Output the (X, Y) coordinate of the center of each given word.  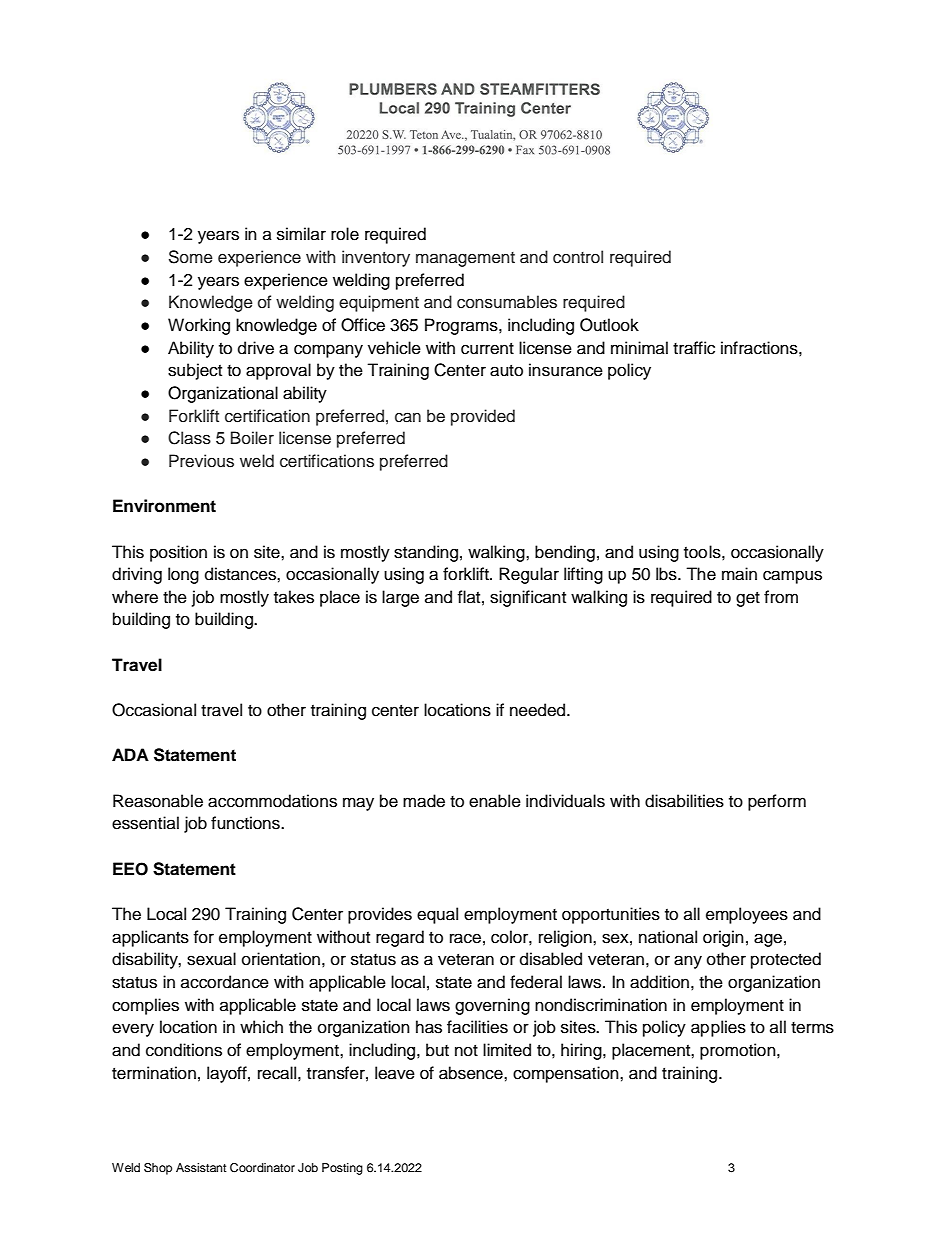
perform (777, 802)
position (178, 553)
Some (191, 257)
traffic (694, 348)
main (739, 574)
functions (246, 823)
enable (495, 801)
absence (472, 1073)
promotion (739, 1051)
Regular (529, 575)
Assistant (201, 1167)
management (465, 259)
